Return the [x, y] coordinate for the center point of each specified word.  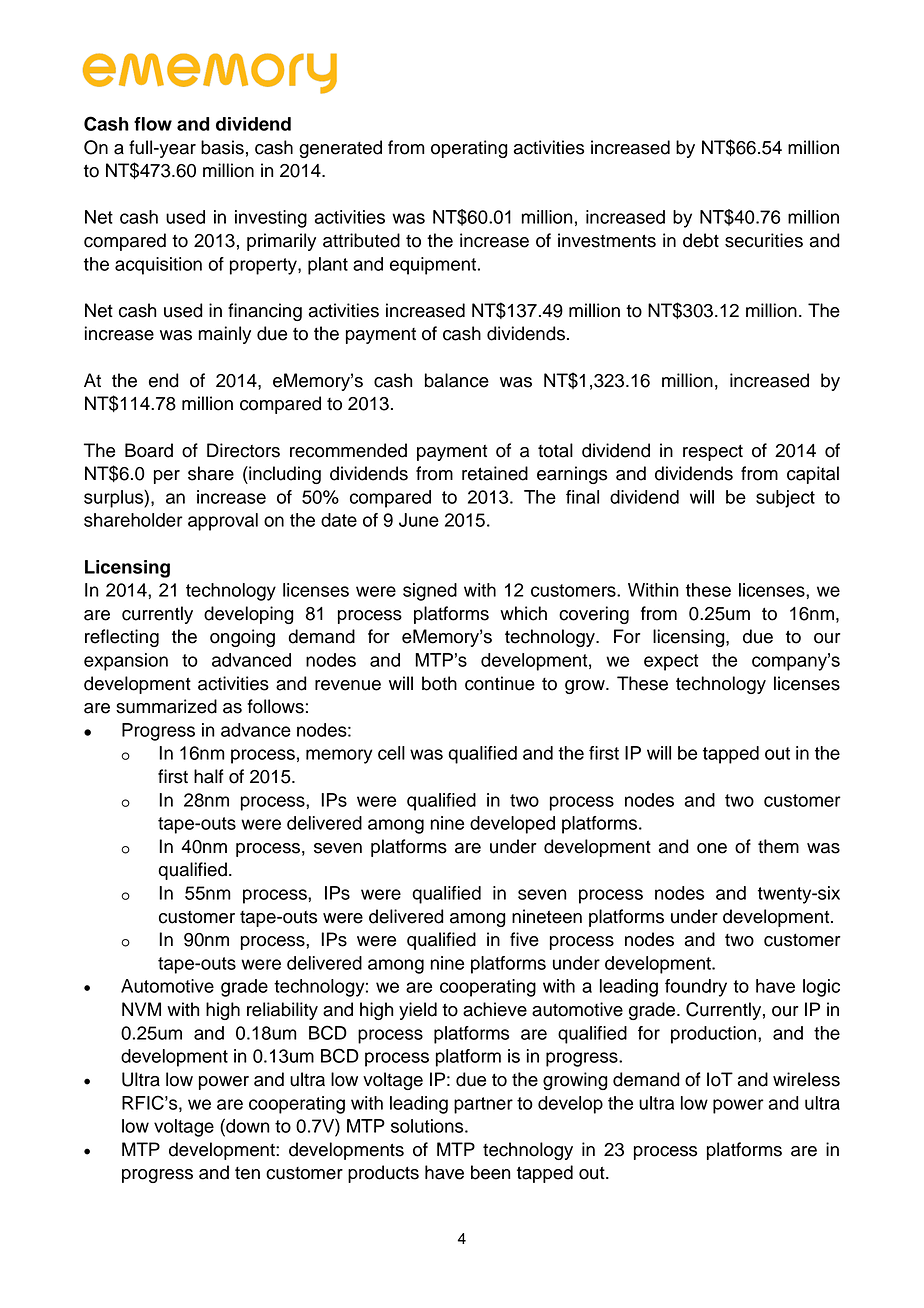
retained [495, 473]
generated [340, 149]
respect [713, 453]
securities [764, 240]
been [491, 1172]
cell [391, 753]
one [712, 848]
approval [223, 522]
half [209, 776]
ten [247, 1173]
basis [222, 147]
